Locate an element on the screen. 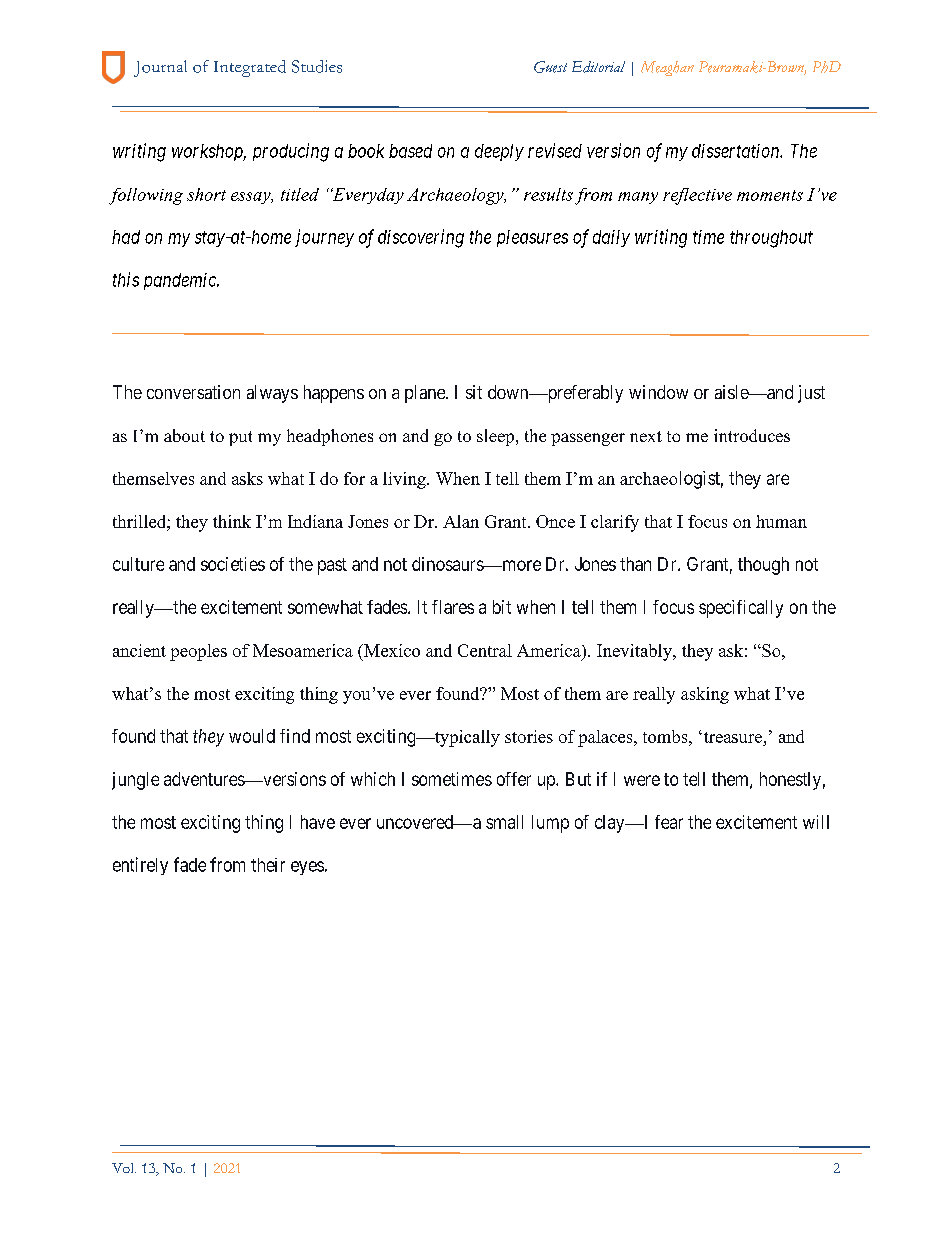  Vol is located at coordinates (124, 1168).
